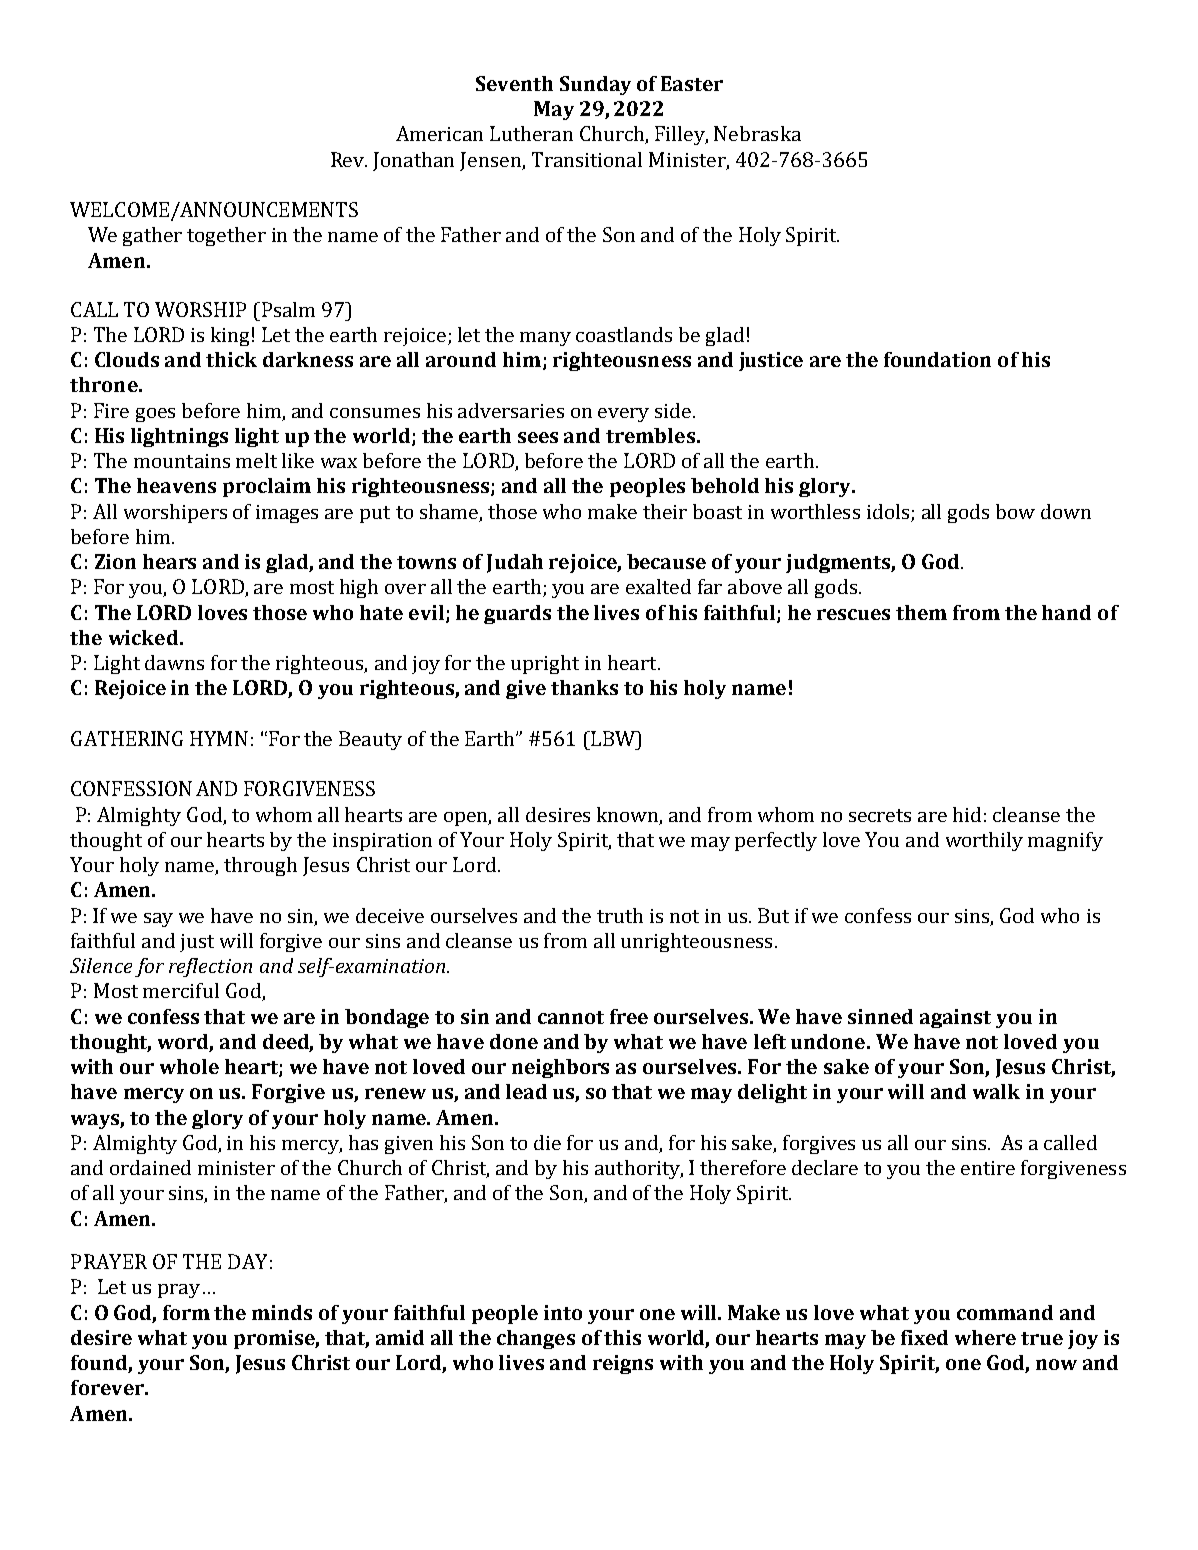  I want to click on truth, so click(620, 915).
